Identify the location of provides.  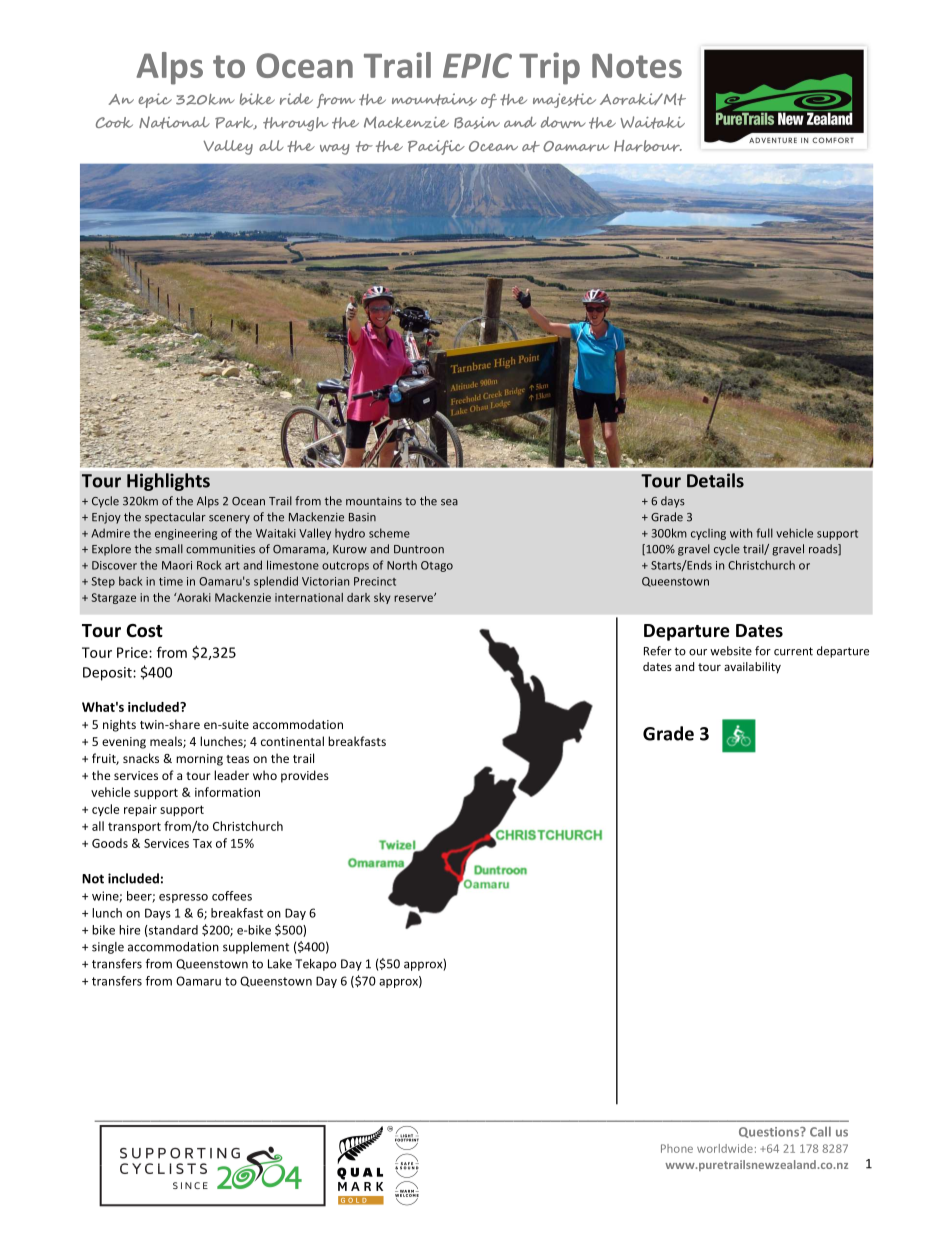
(305, 776).
